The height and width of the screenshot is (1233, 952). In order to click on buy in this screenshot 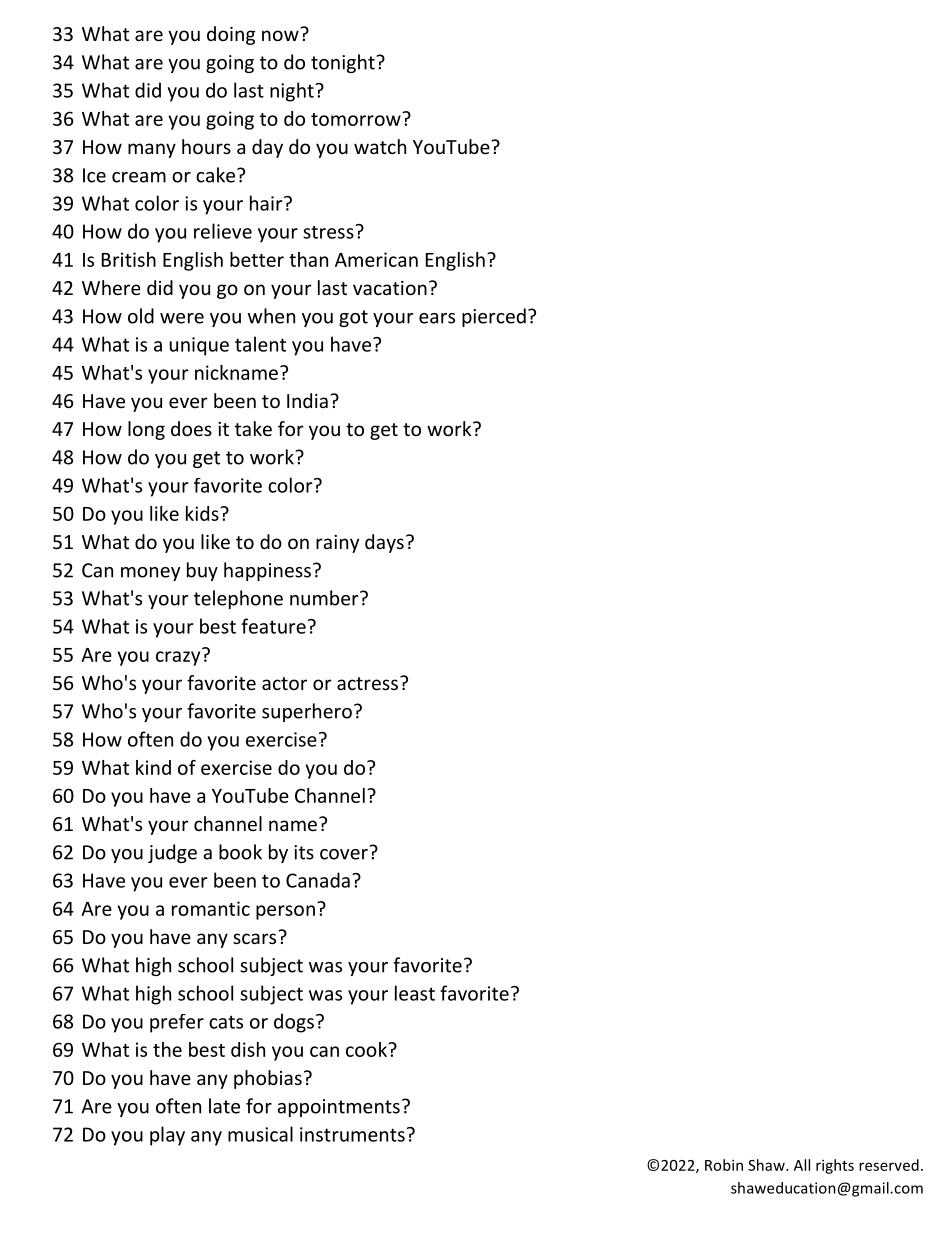, I will do `click(202, 571)`.
